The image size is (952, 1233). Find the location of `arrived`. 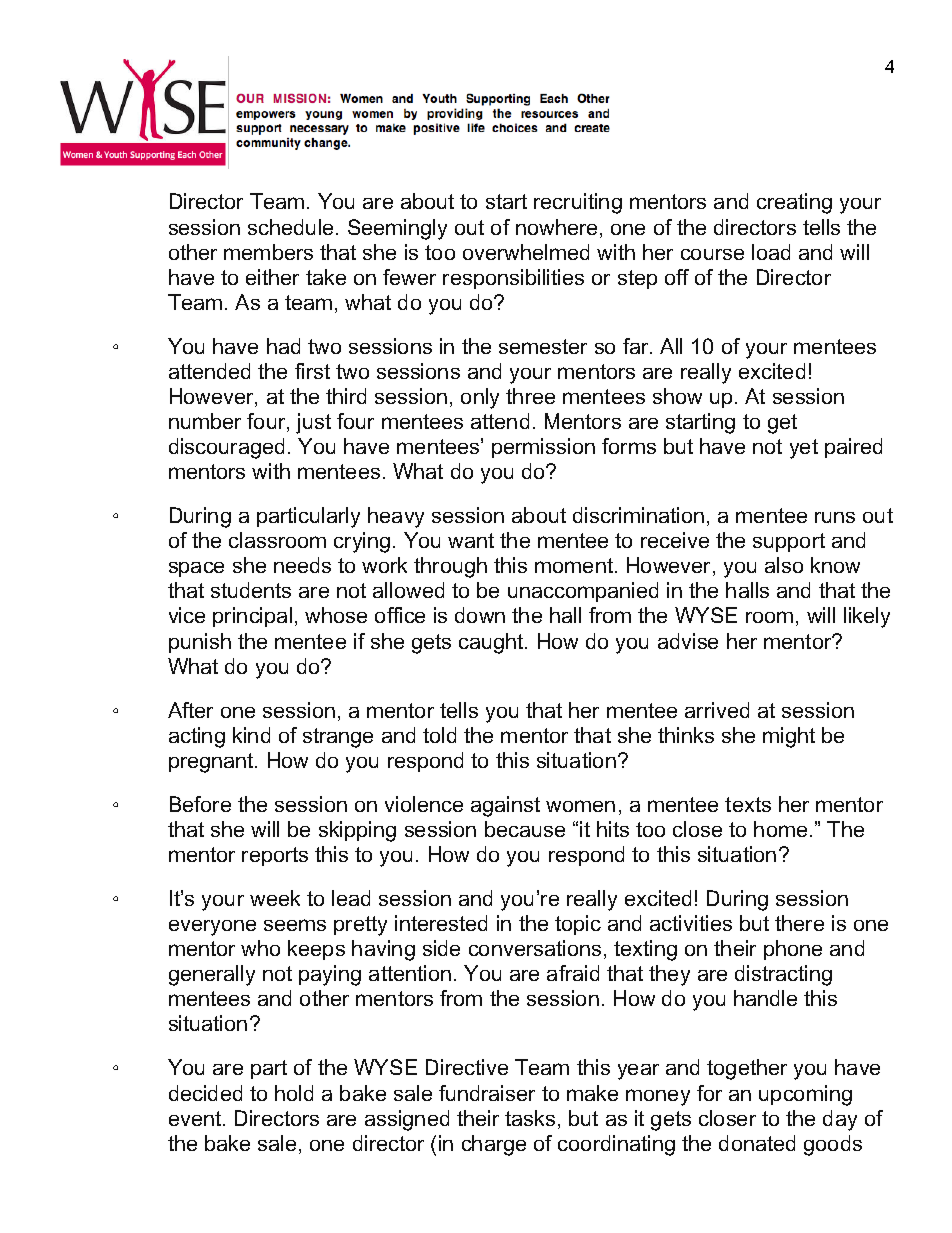

arrived is located at coordinates (717, 710).
